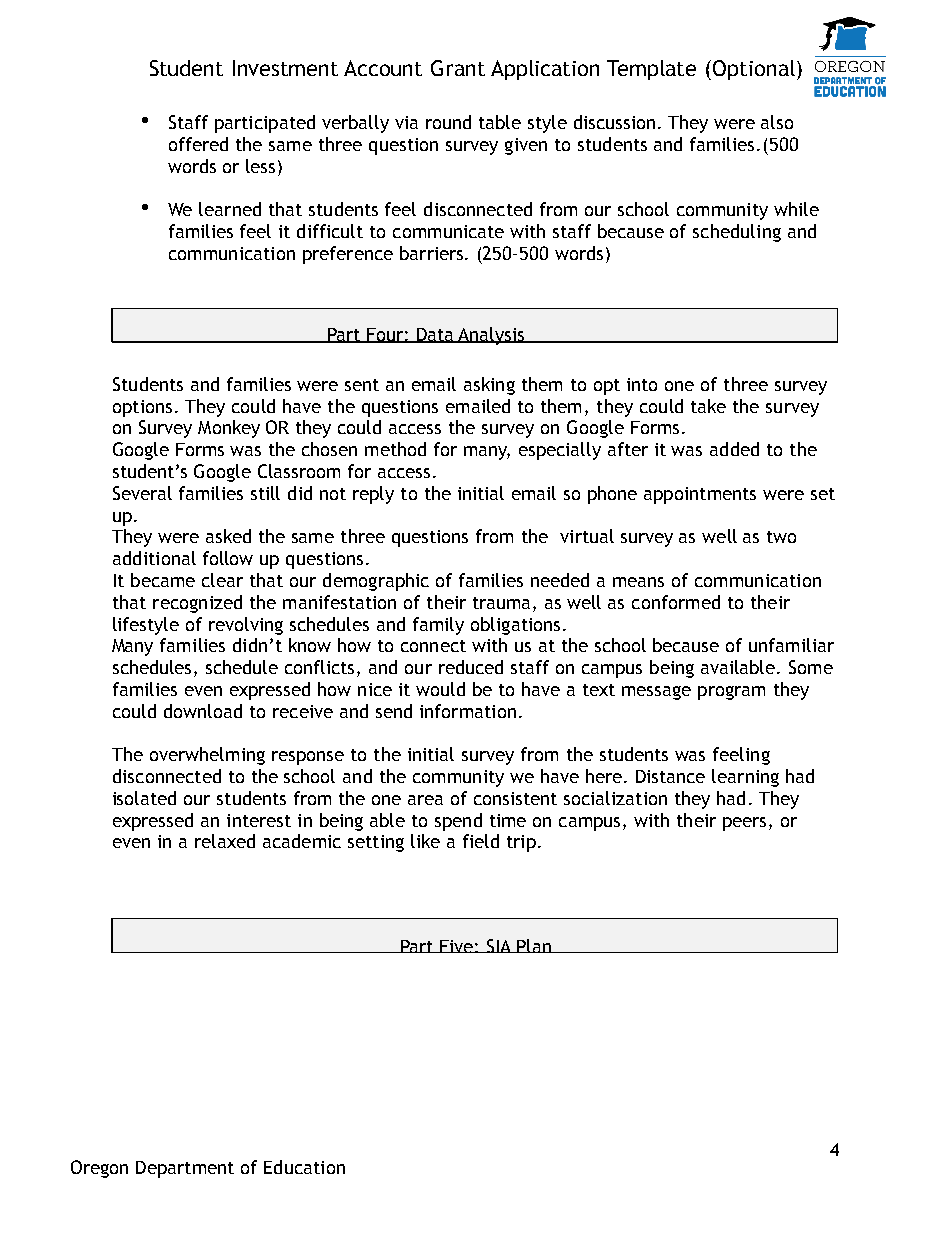  What do you see at coordinates (198, 144) in the screenshot?
I see `offered` at bounding box center [198, 144].
